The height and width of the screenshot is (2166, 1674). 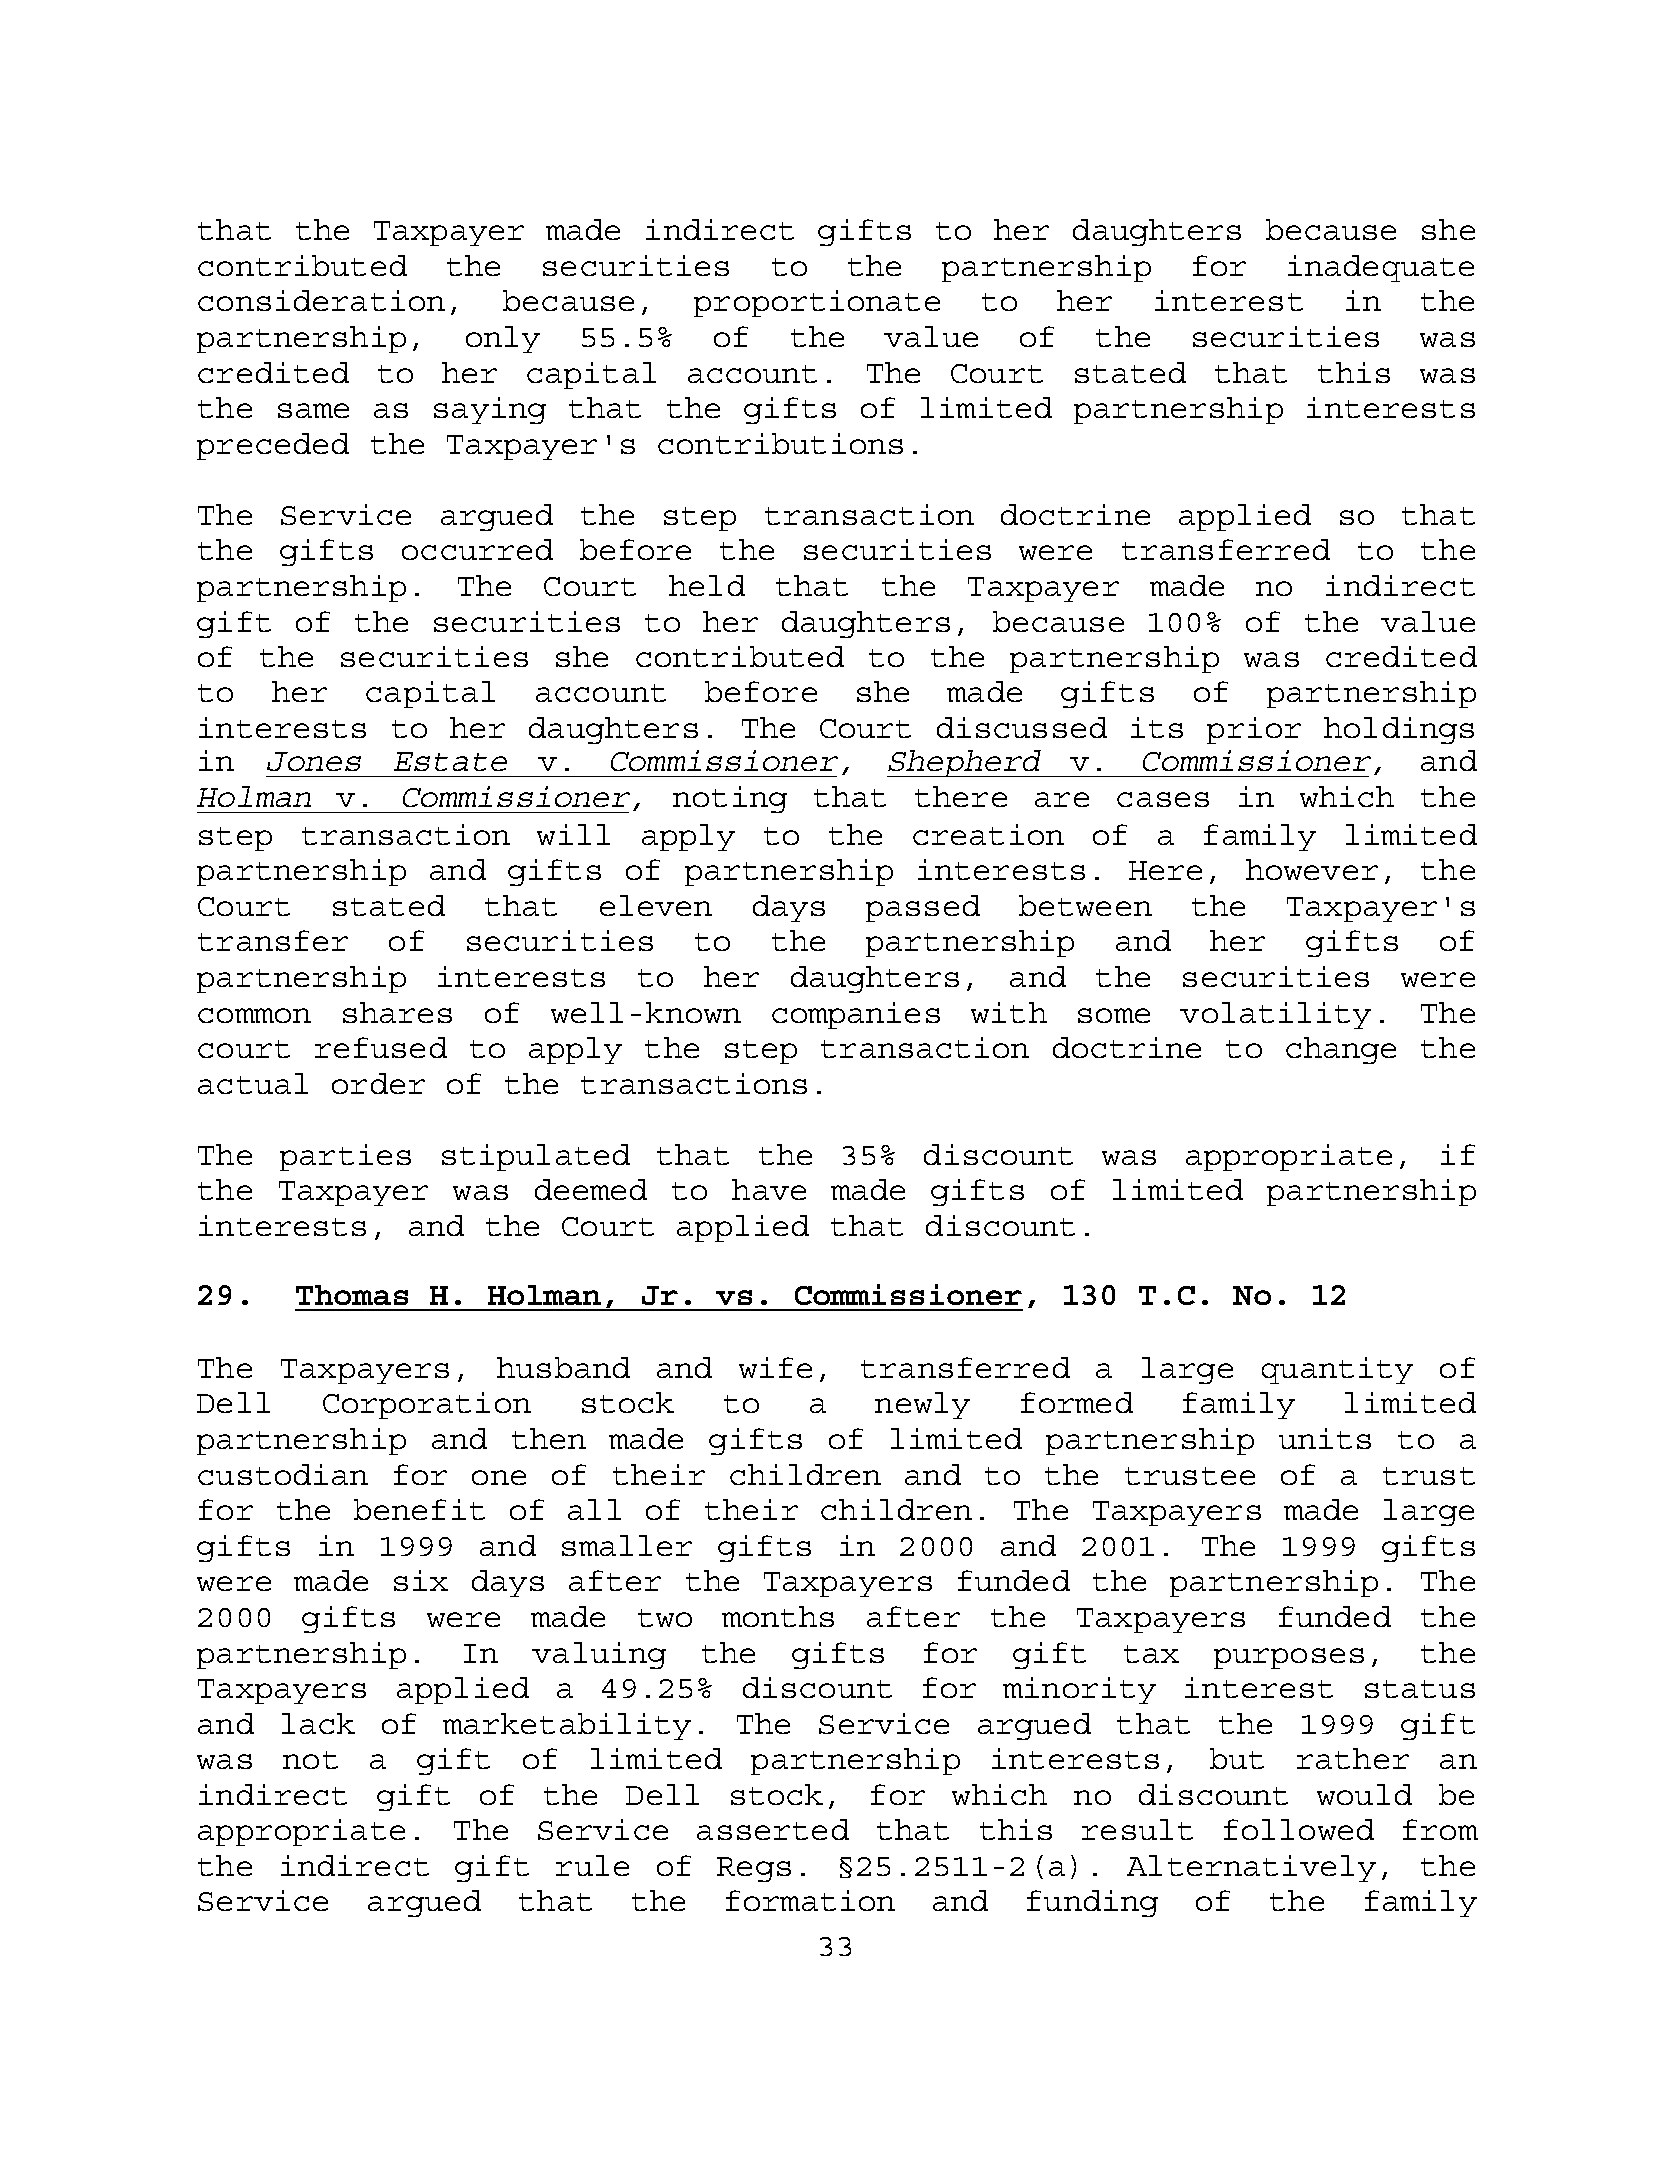 I want to click on rule, so click(x=592, y=1865).
